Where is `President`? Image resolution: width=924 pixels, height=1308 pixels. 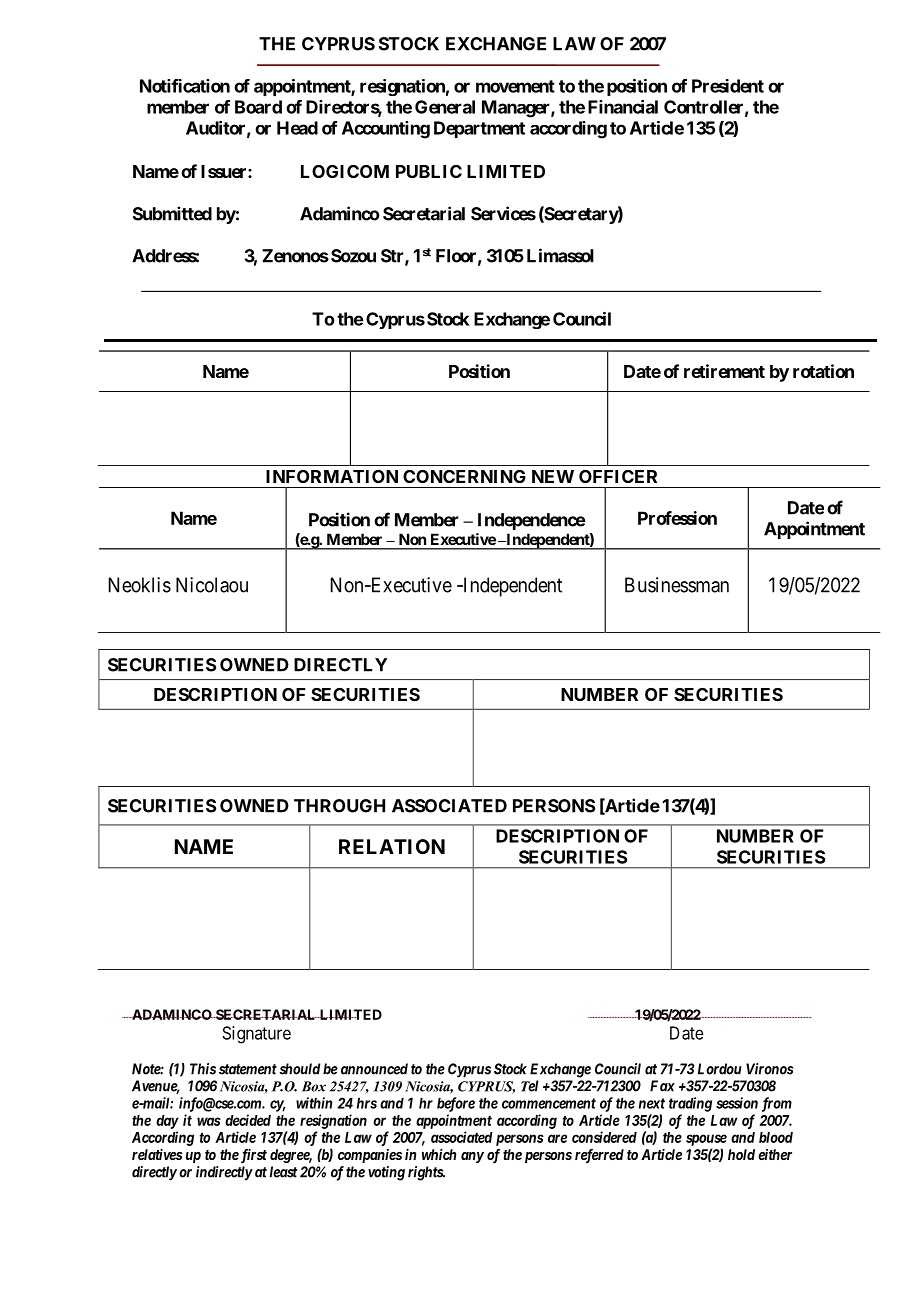 President is located at coordinates (728, 86).
